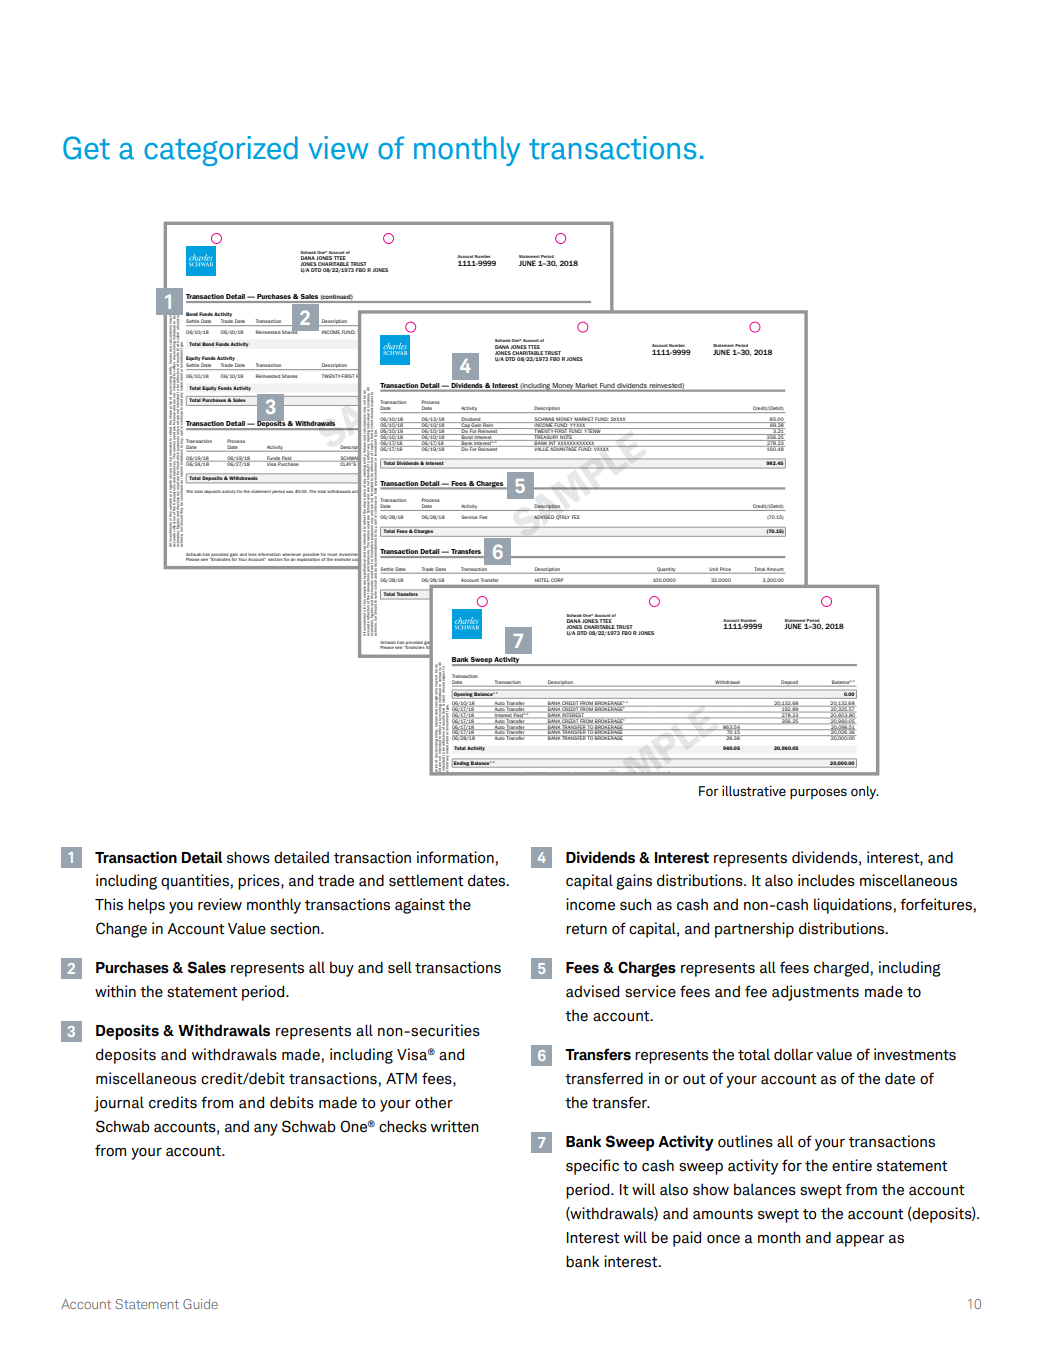  I want to click on such, so click(636, 904).
